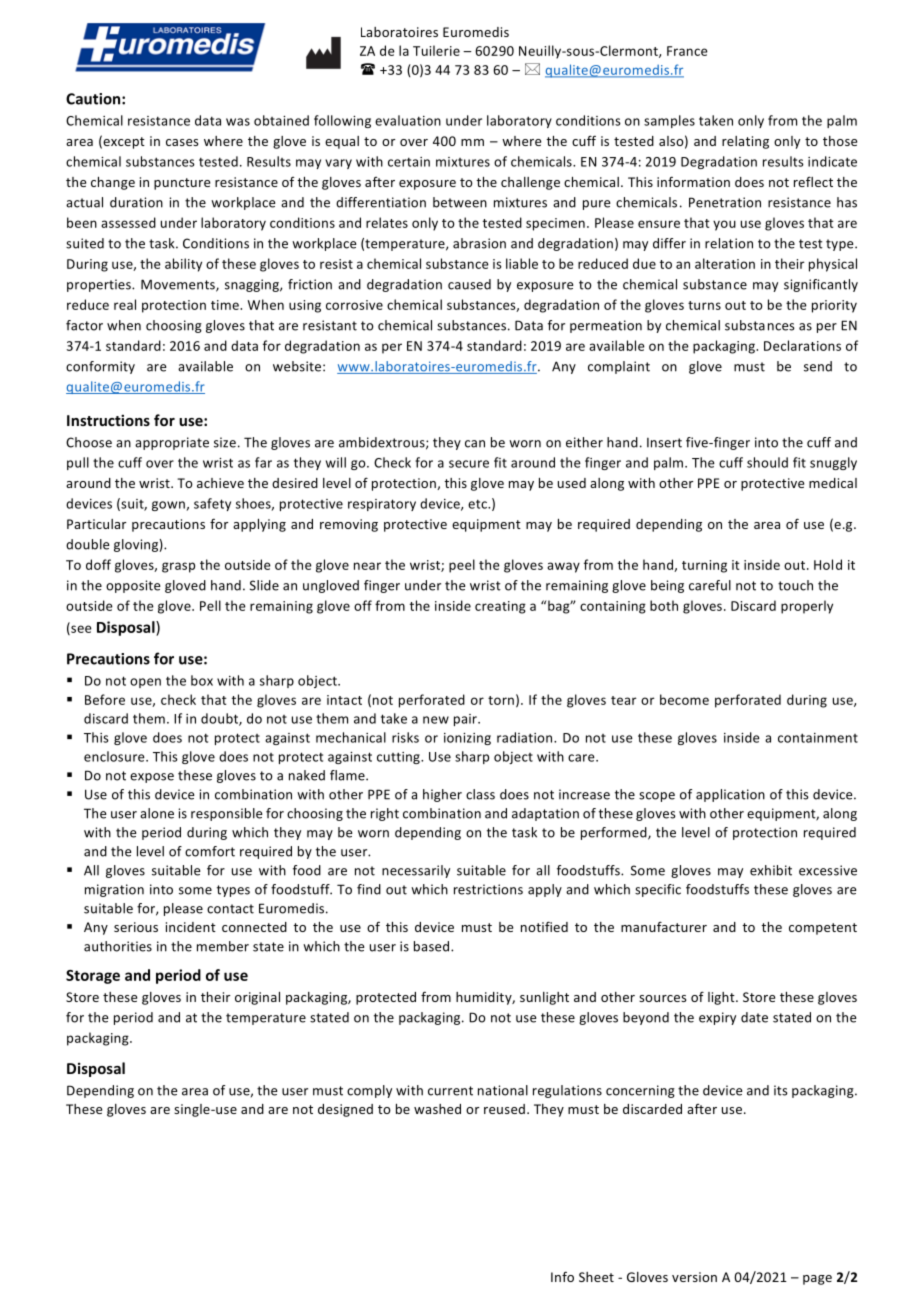 This screenshot has width=924, height=1308. What do you see at coordinates (767, 462) in the screenshot?
I see `should` at bounding box center [767, 462].
